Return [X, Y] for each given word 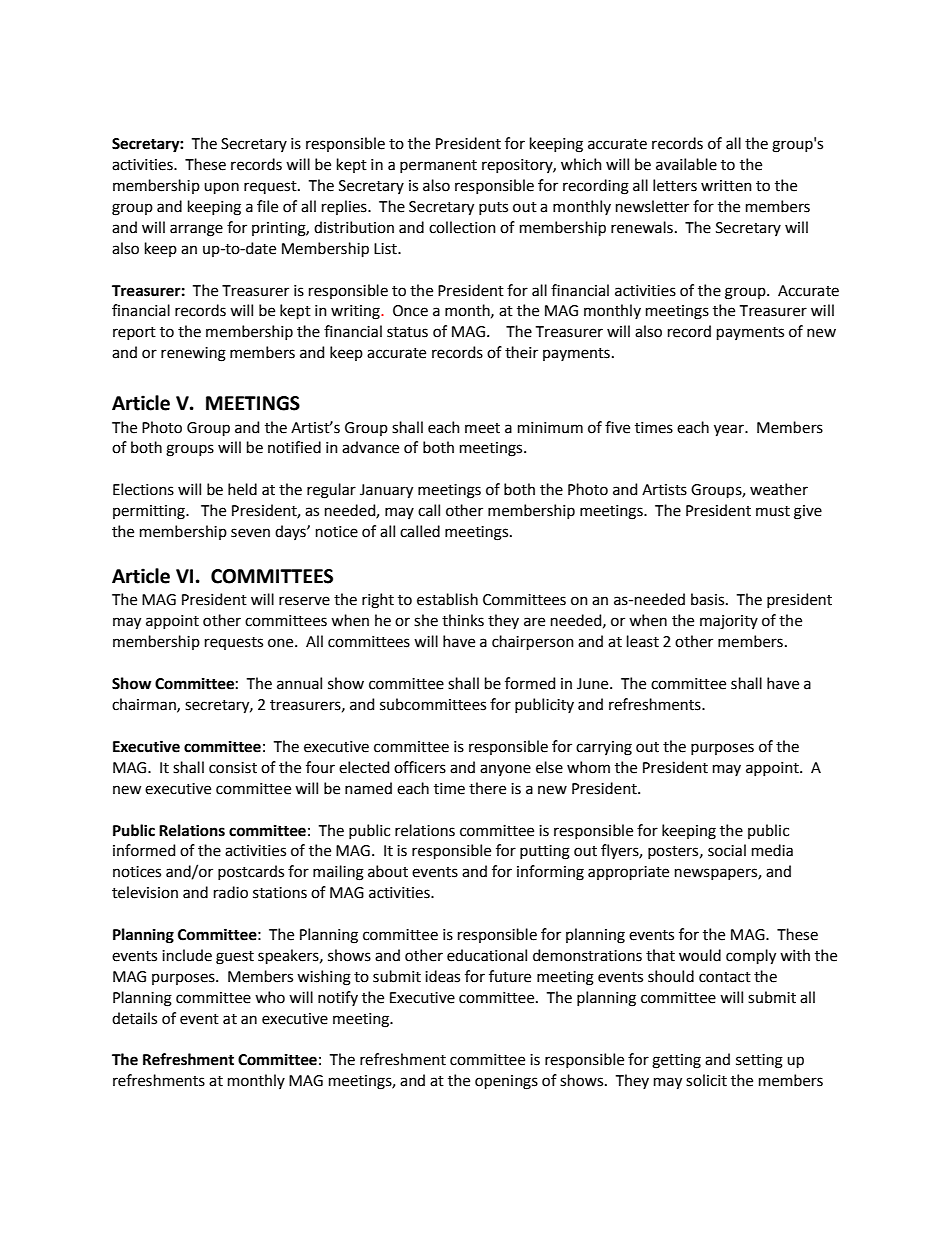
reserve [304, 601]
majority [729, 622]
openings [506, 1082]
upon [221, 188]
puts [493, 208]
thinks [463, 620]
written [726, 186]
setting [759, 1061]
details [134, 1018]
